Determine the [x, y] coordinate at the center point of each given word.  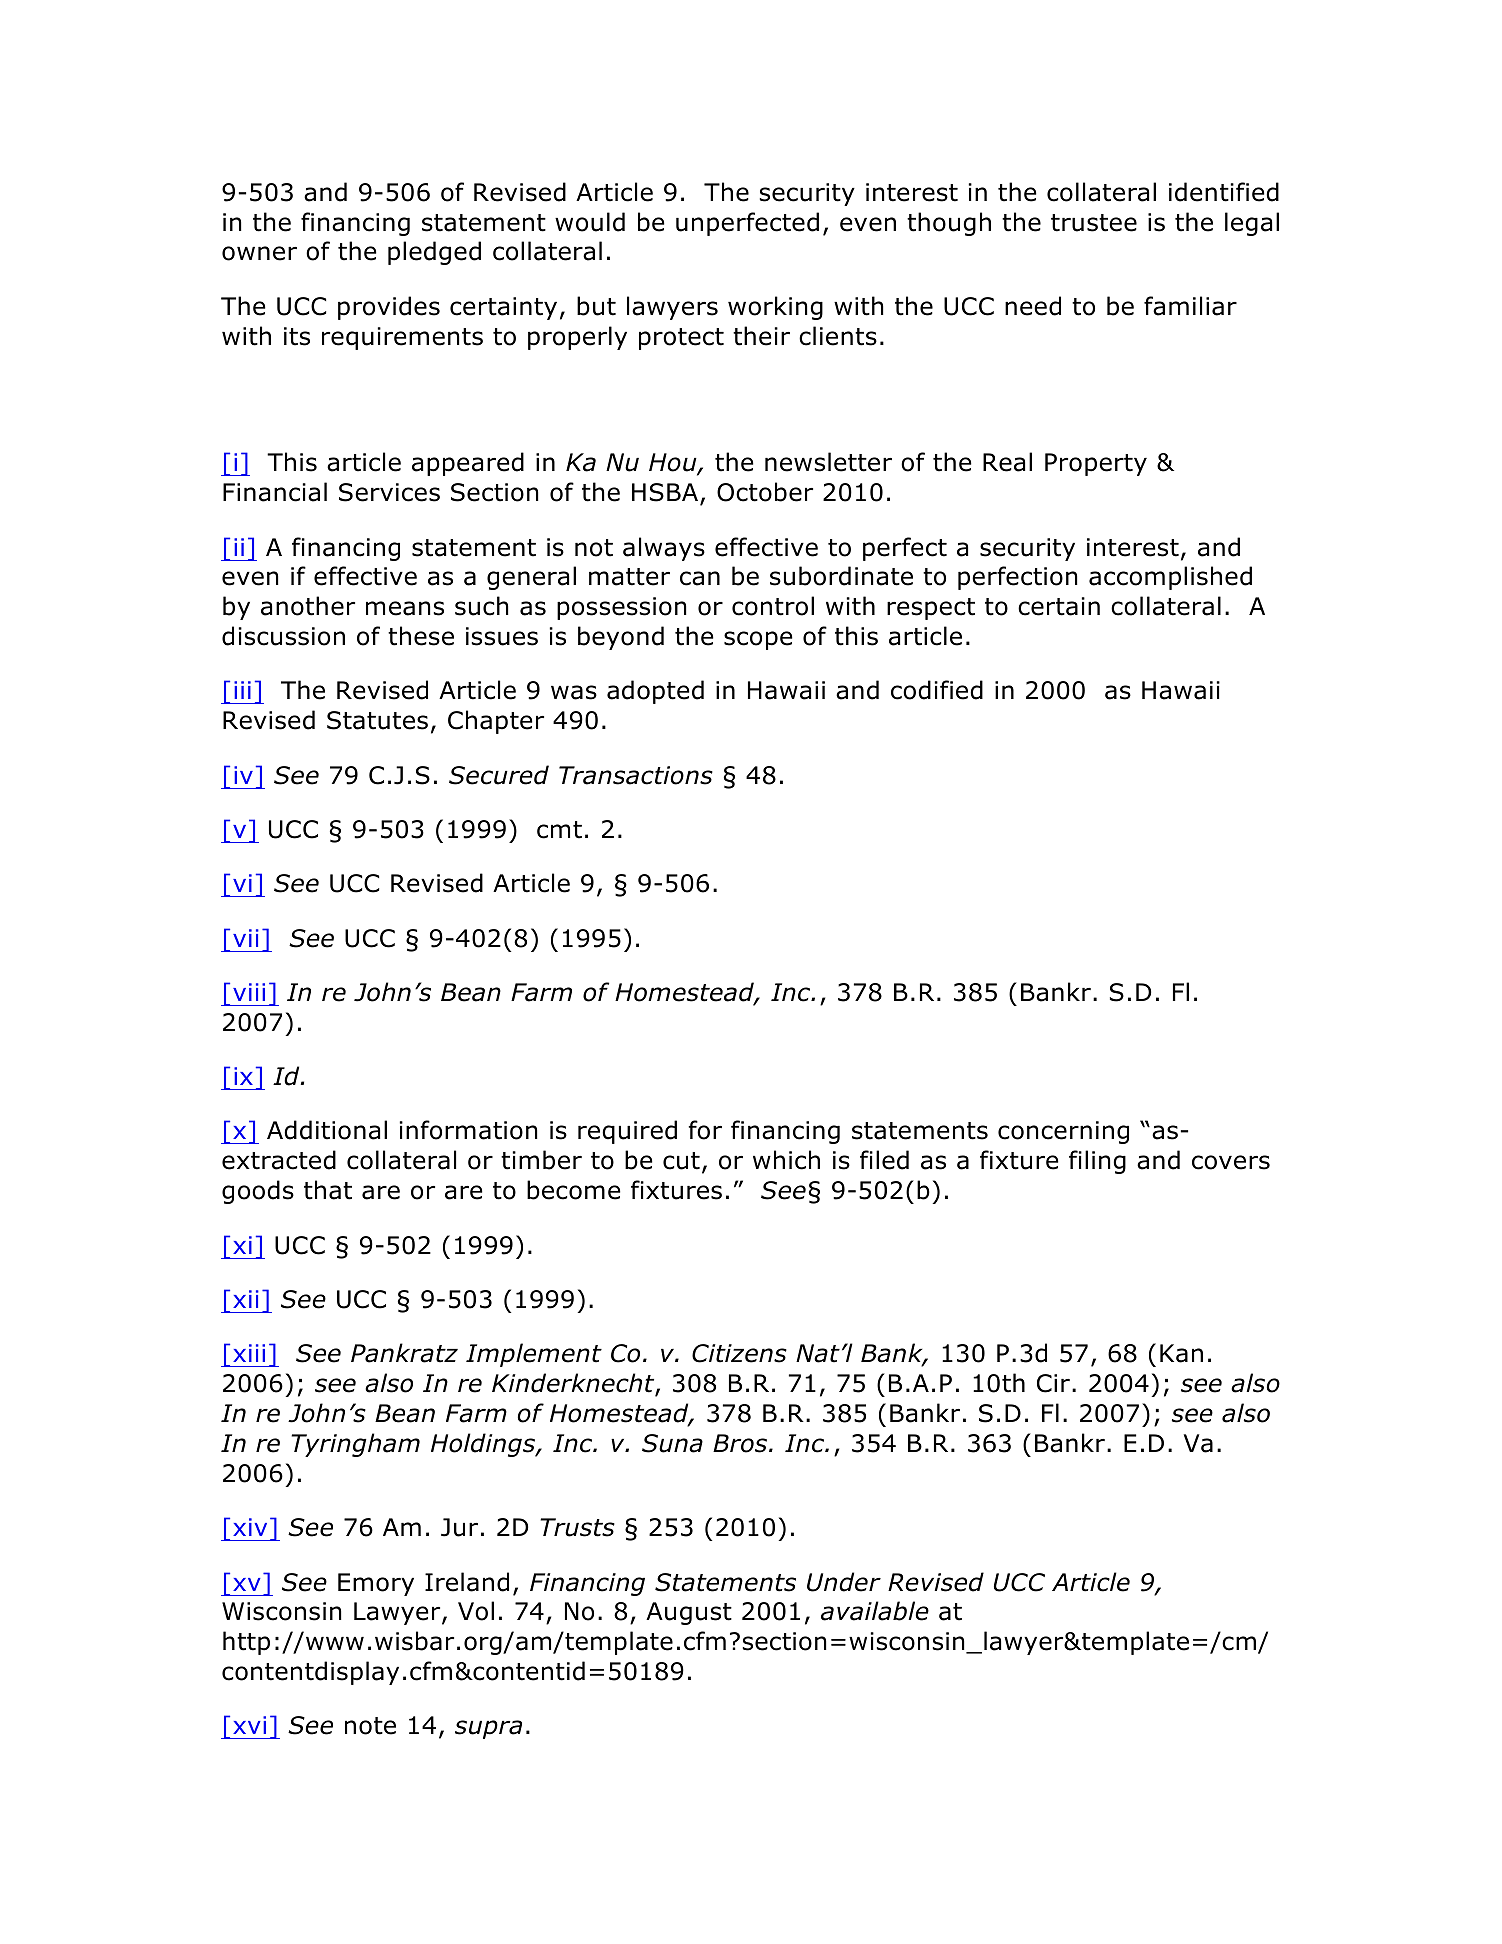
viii [249, 992]
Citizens [739, 1353]
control [773, 606]
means [405, 608]
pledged [434, 253]
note [370, 1726]
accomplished [1170, 578]
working [775, 308]
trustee [1094, 223]
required [627, 1132]
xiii [249, 1353]
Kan [1181, 1353]
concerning [1063, 1132]
